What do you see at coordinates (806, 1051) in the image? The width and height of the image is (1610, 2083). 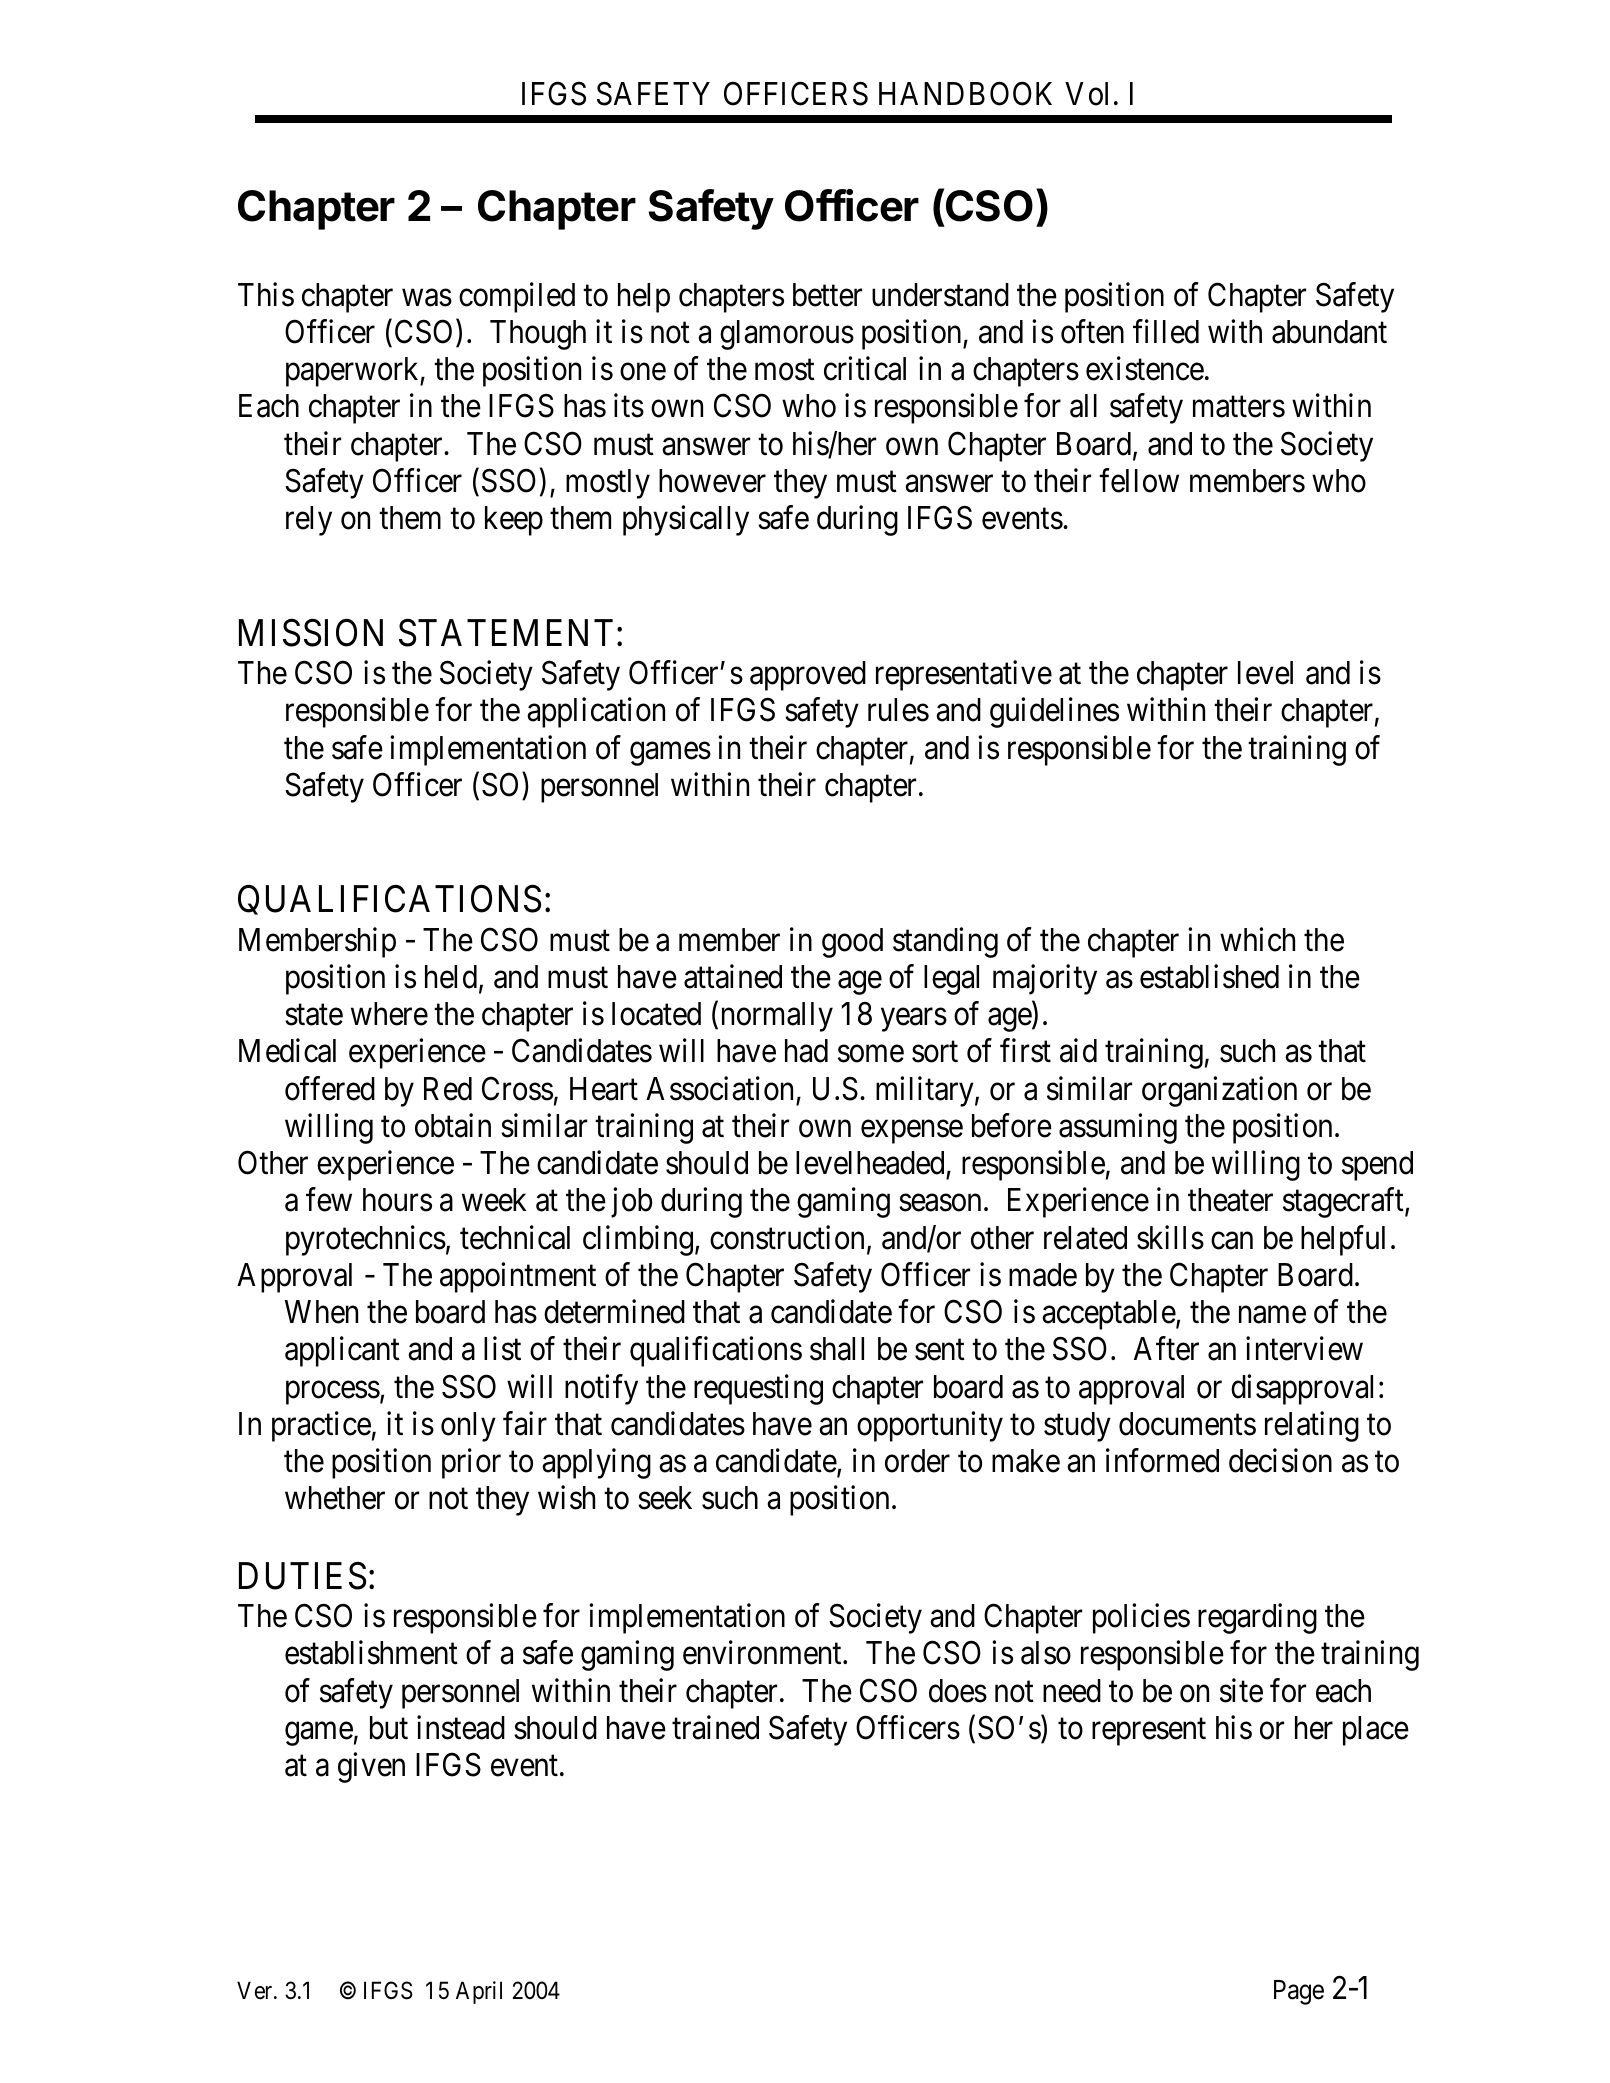 I see `had` at bounding box center [806, 1051].
